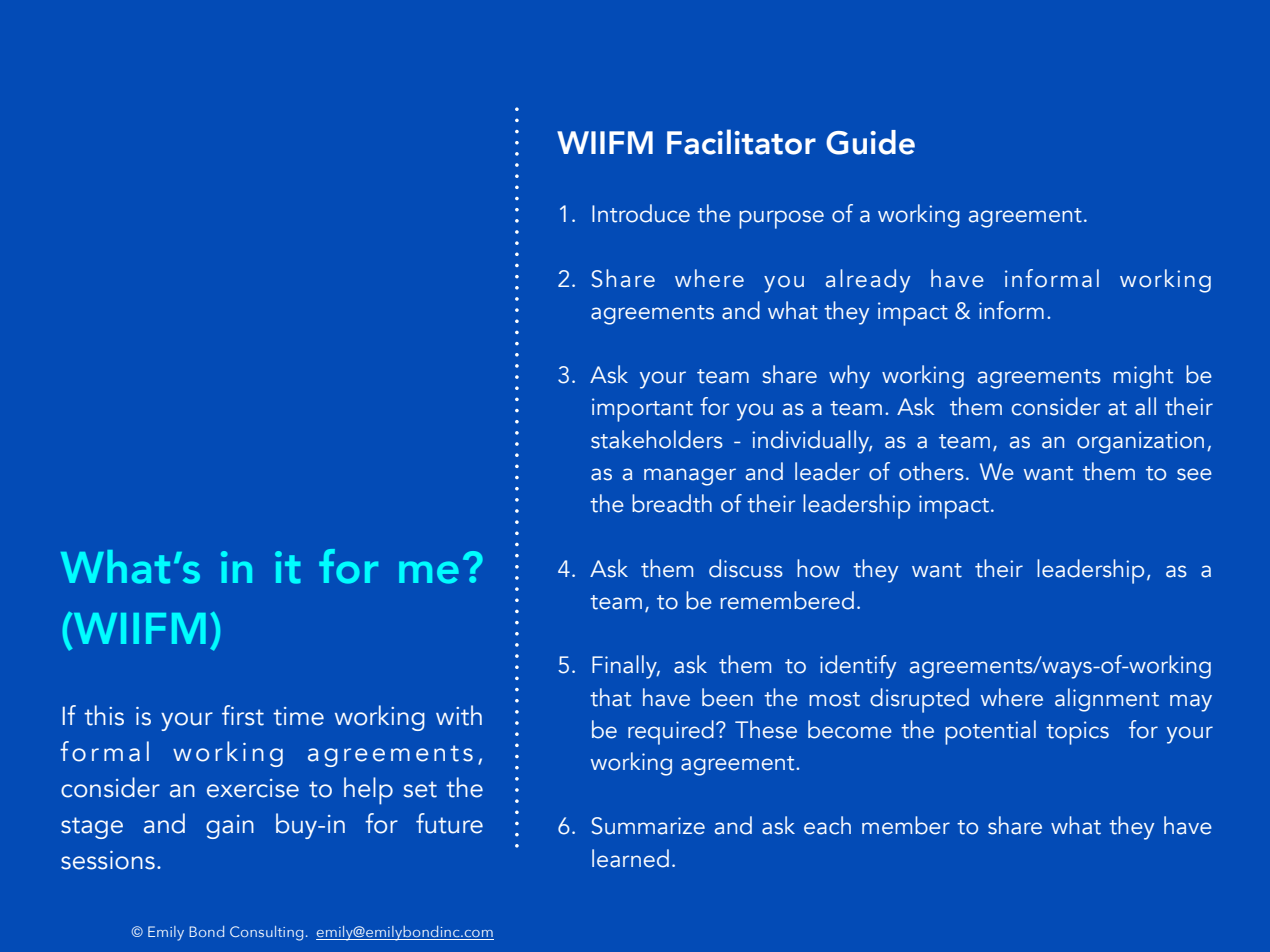  What do you see at coordinates (1077, 733) in the image?
I see `topics` at bounding box center [1077, 733].
